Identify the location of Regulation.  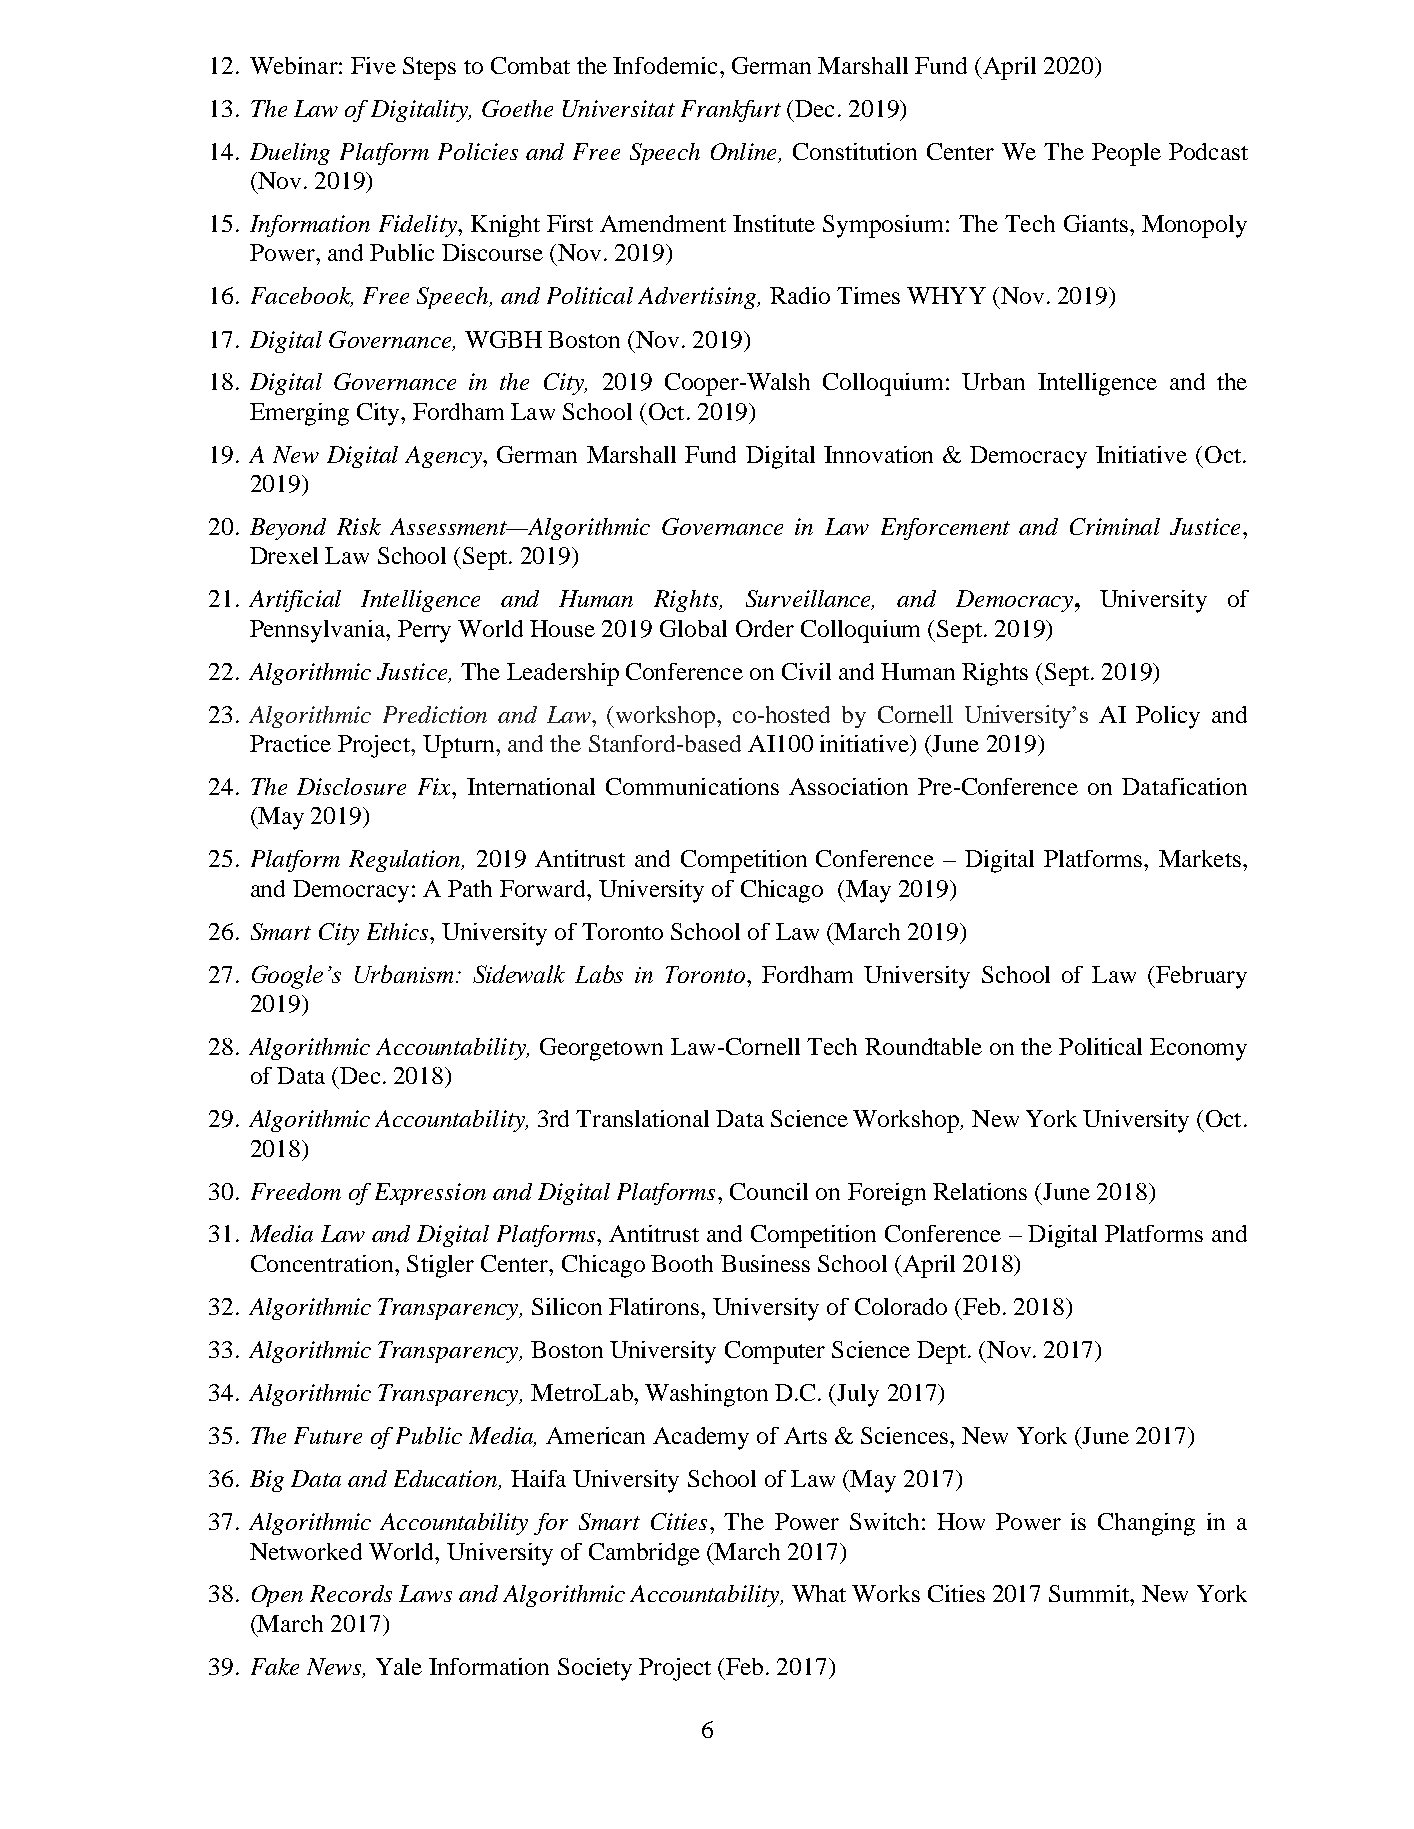
(406, 861).
